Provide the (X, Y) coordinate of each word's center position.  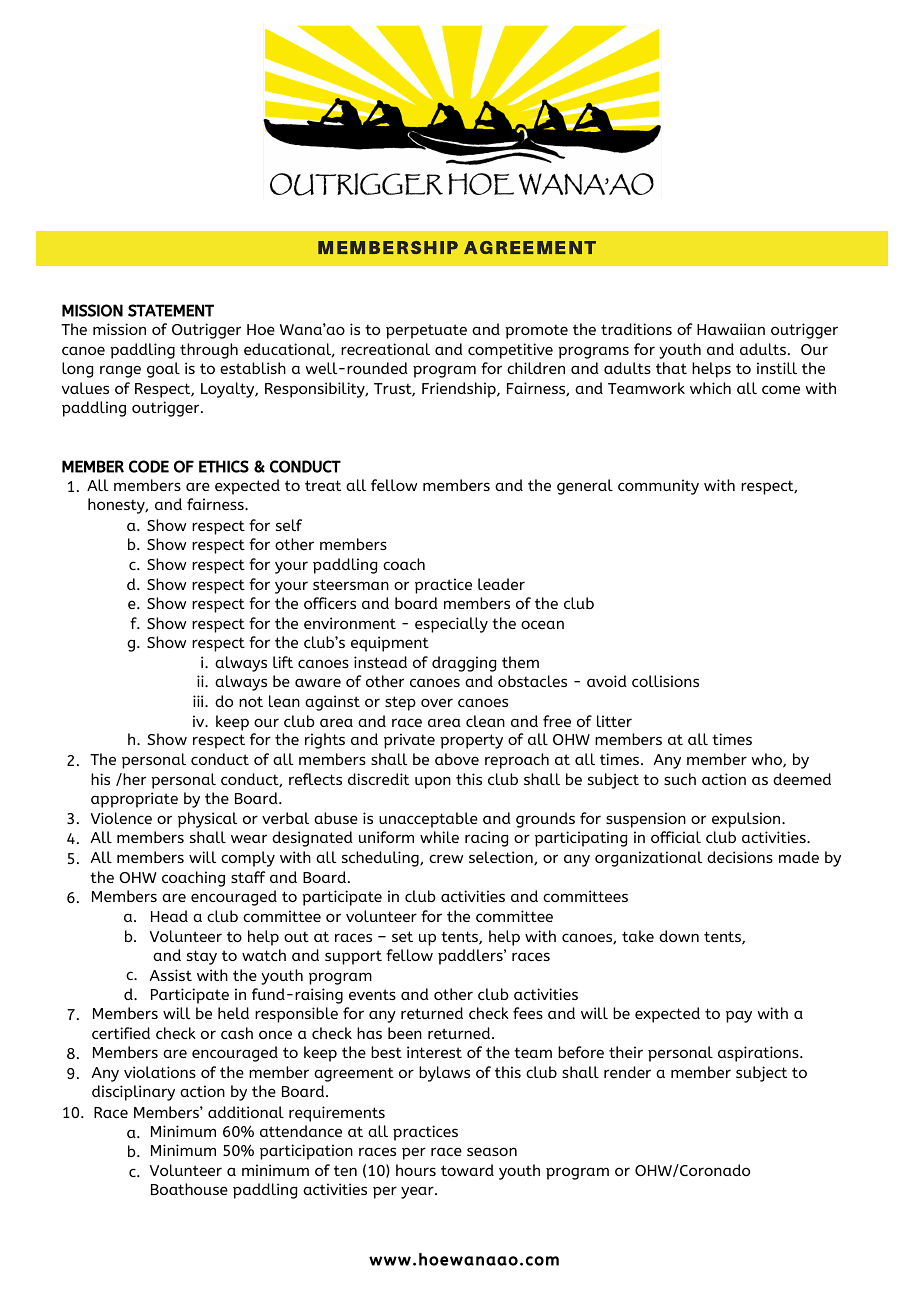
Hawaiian (731, 329)
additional (246, 1112)
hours (416, 1170)
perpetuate (426, 331)
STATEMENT (171, 310)
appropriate (134, 800)
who (767, 760)
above (457, 759)
